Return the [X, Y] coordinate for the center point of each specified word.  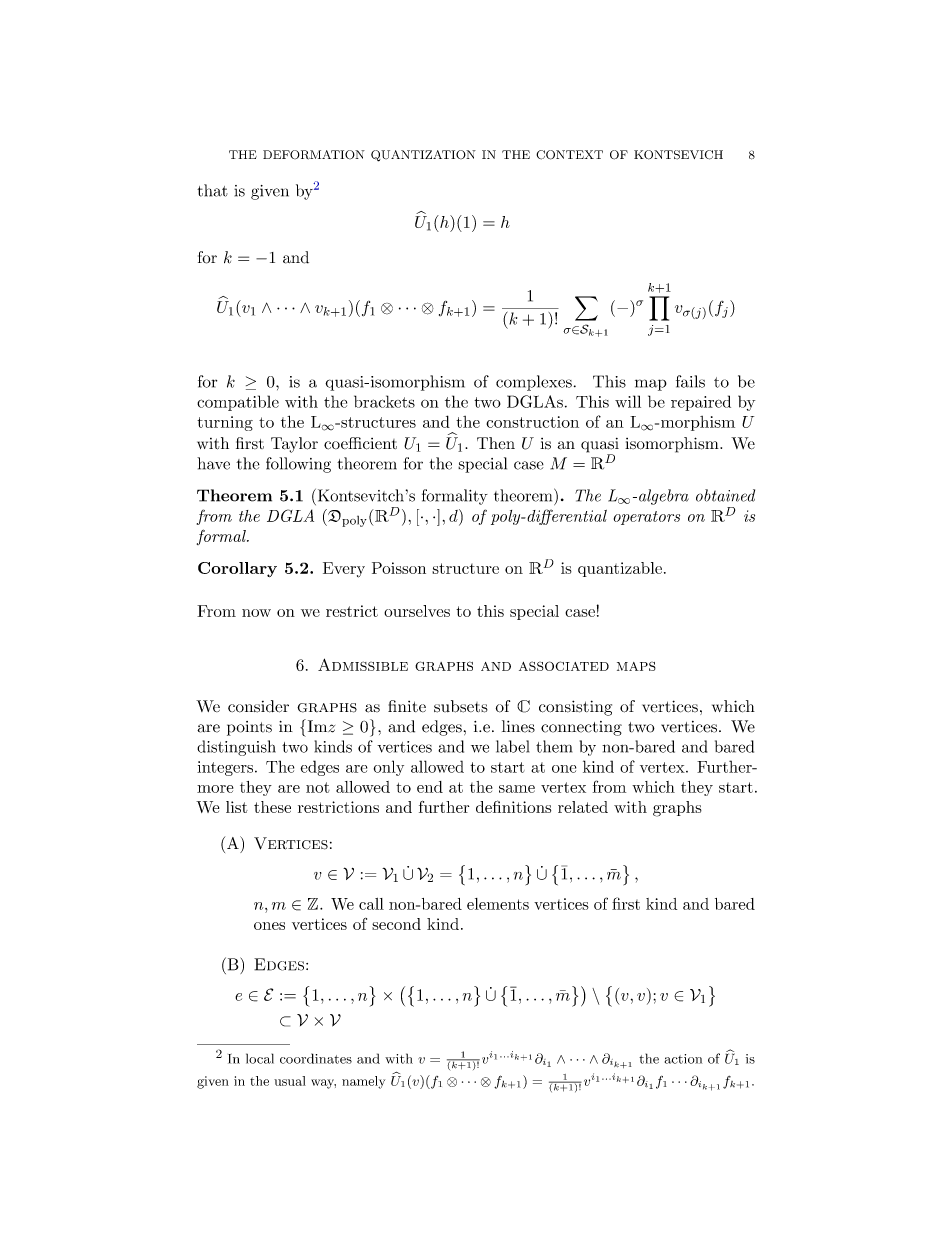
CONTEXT [569, 155]
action [683, 1059]
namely [363, 1082]
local [260, 1058]
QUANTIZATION [423, 156]
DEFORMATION [314, 155]
